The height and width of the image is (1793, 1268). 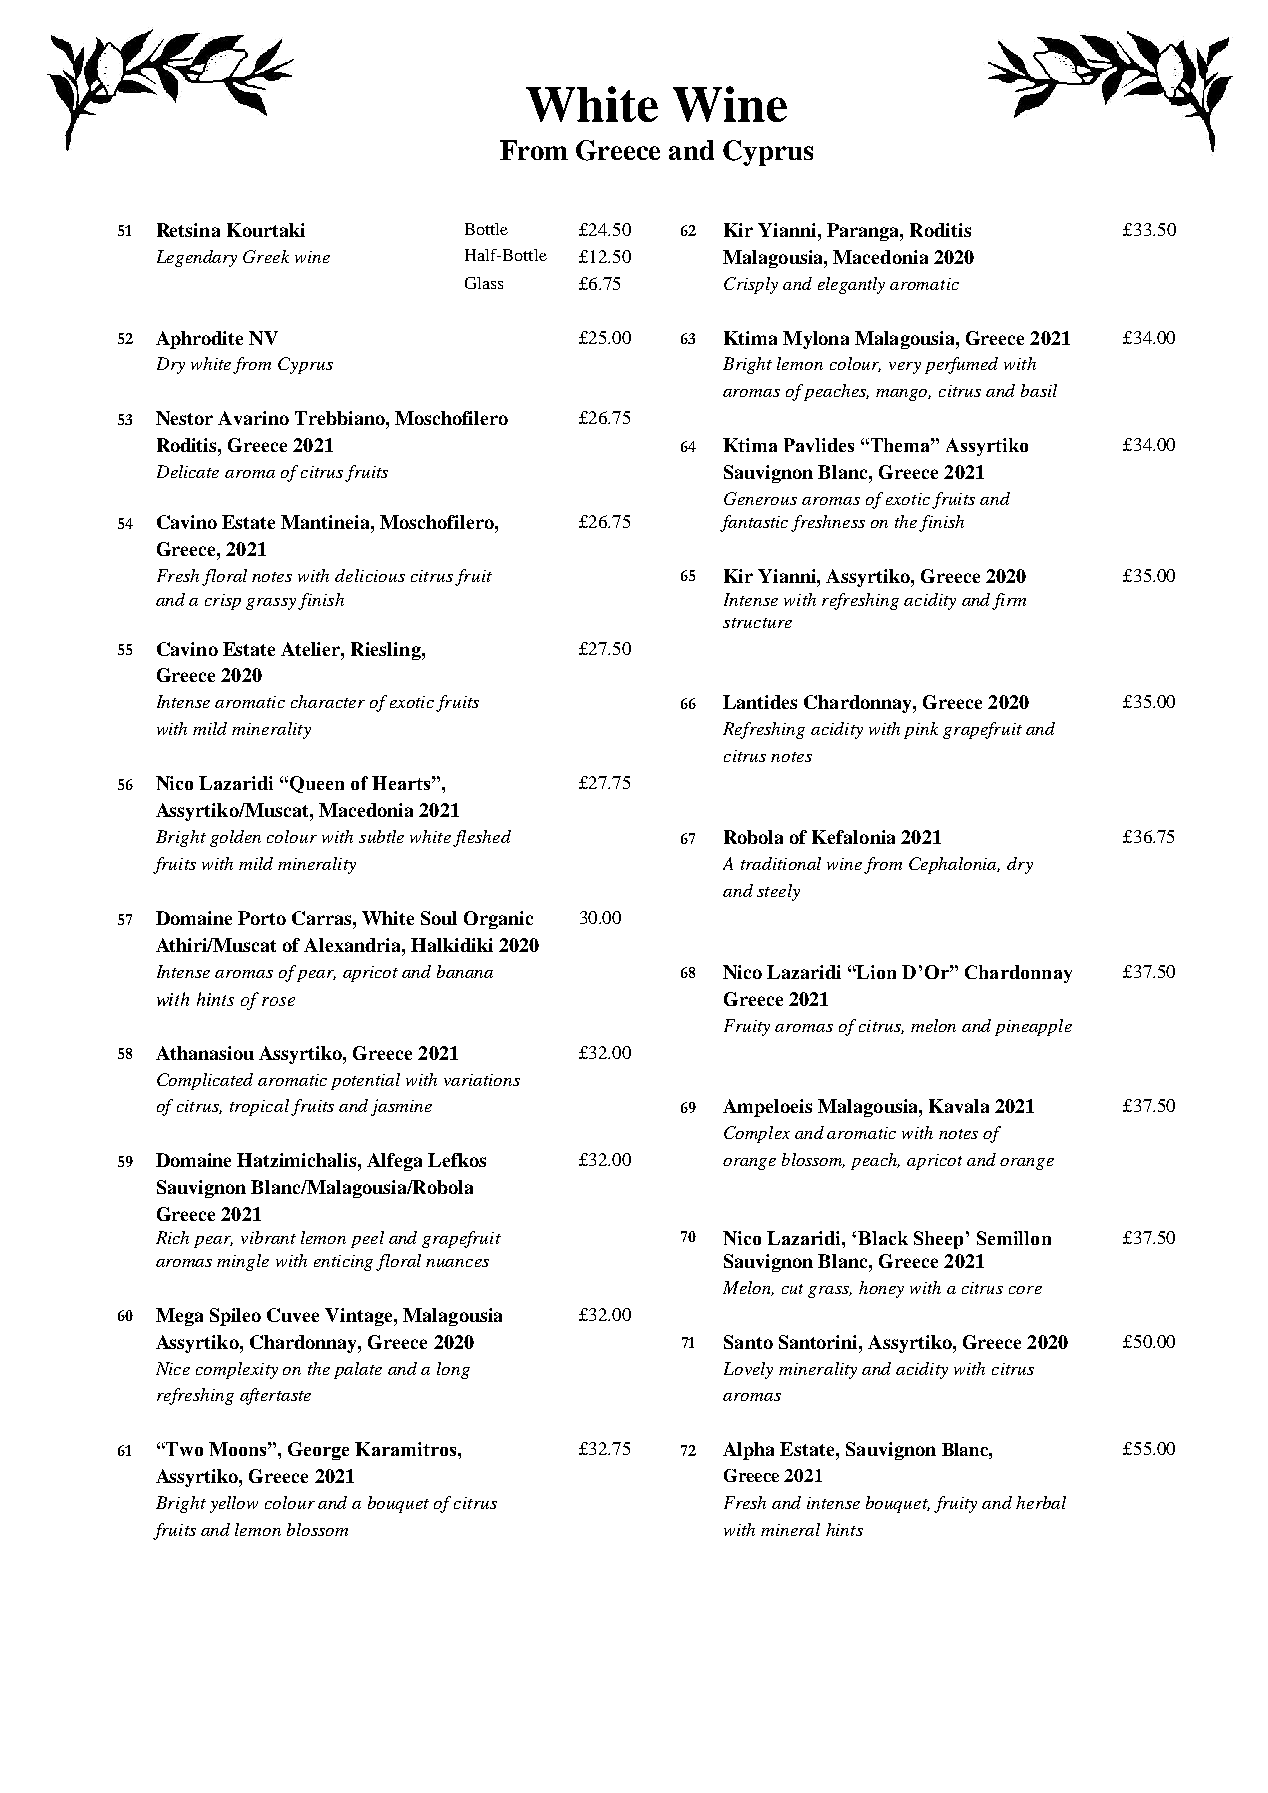 What do you see at coordinates (266, 256) in the image?
I see `Greek` at bounding box center [266, 256].
